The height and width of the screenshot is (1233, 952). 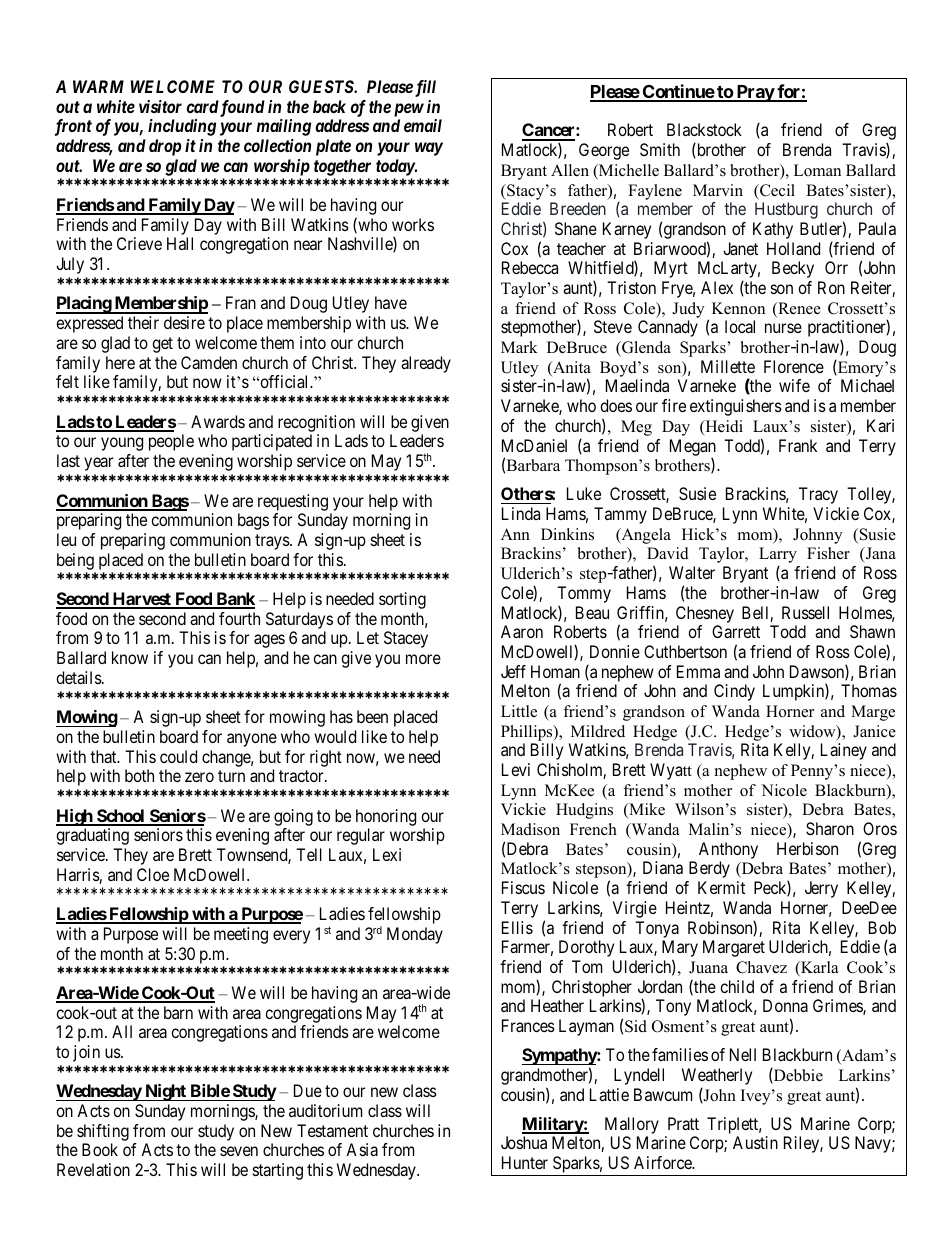 What do you see at coordinates (584, 493) in the screenshot?
I see `Luke` at bounding box center [584, 493].
